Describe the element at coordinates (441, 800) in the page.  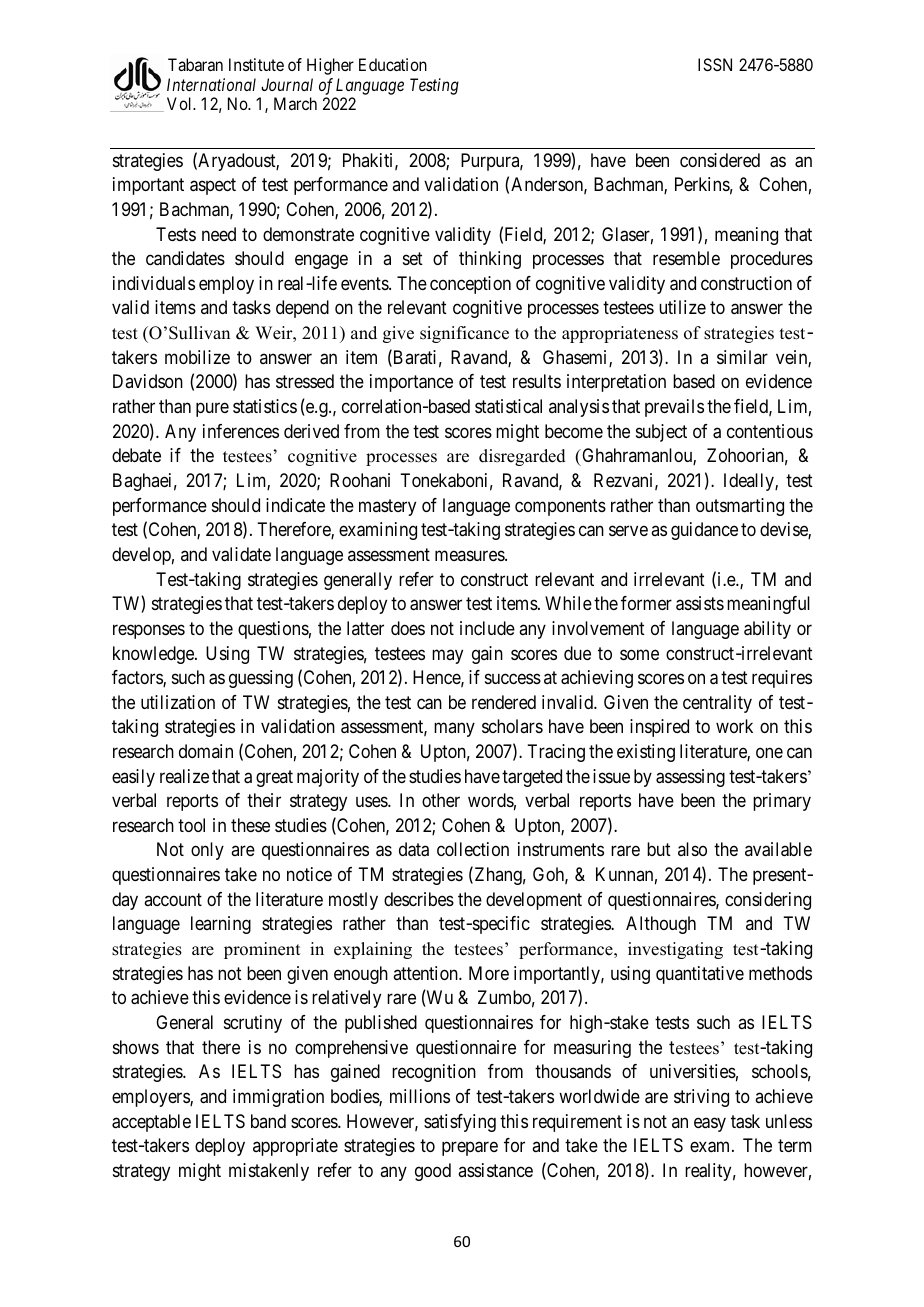
I see `other` at that location.
